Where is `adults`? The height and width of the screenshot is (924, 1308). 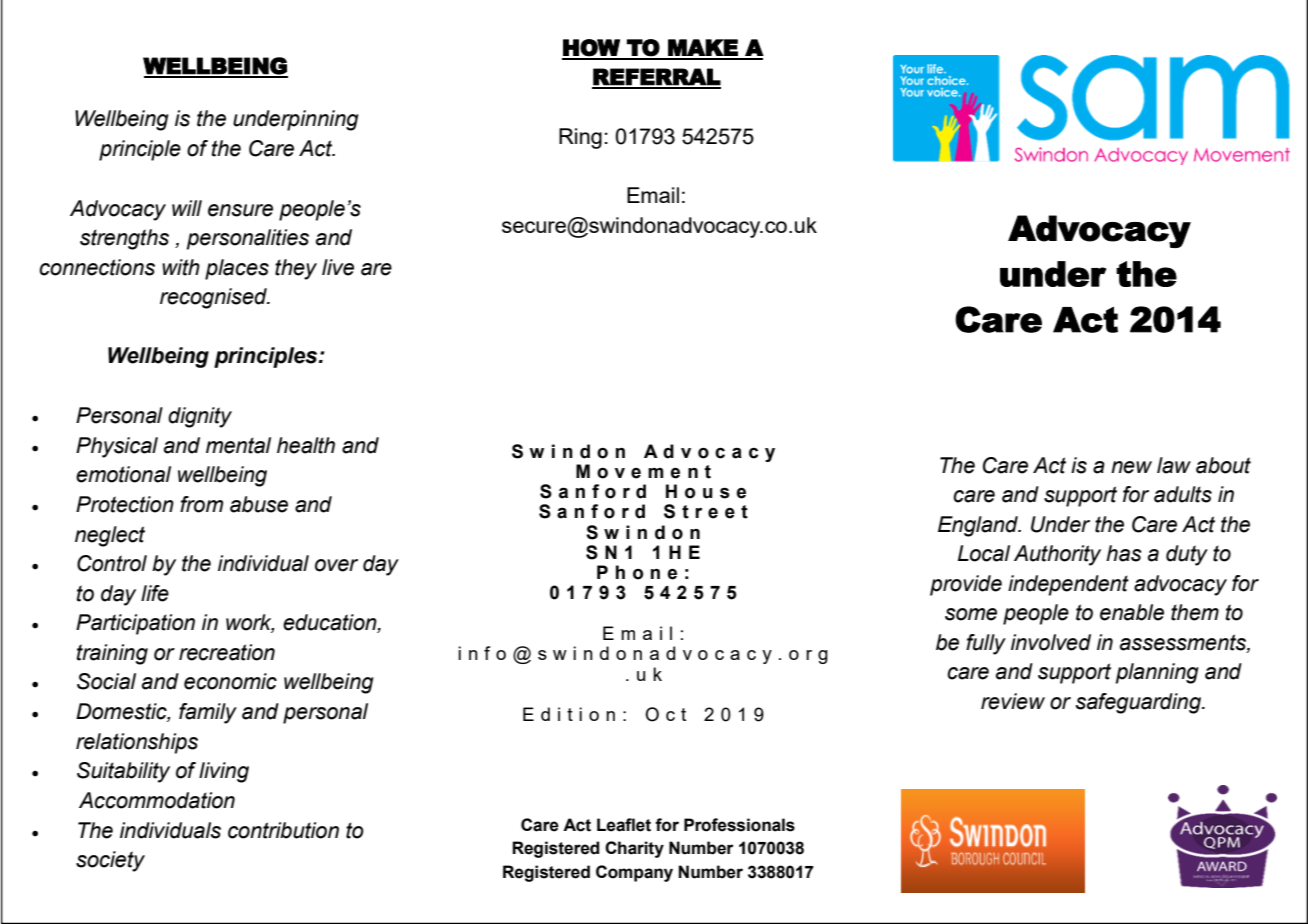
adults is located at coordinates (1183, 494).
